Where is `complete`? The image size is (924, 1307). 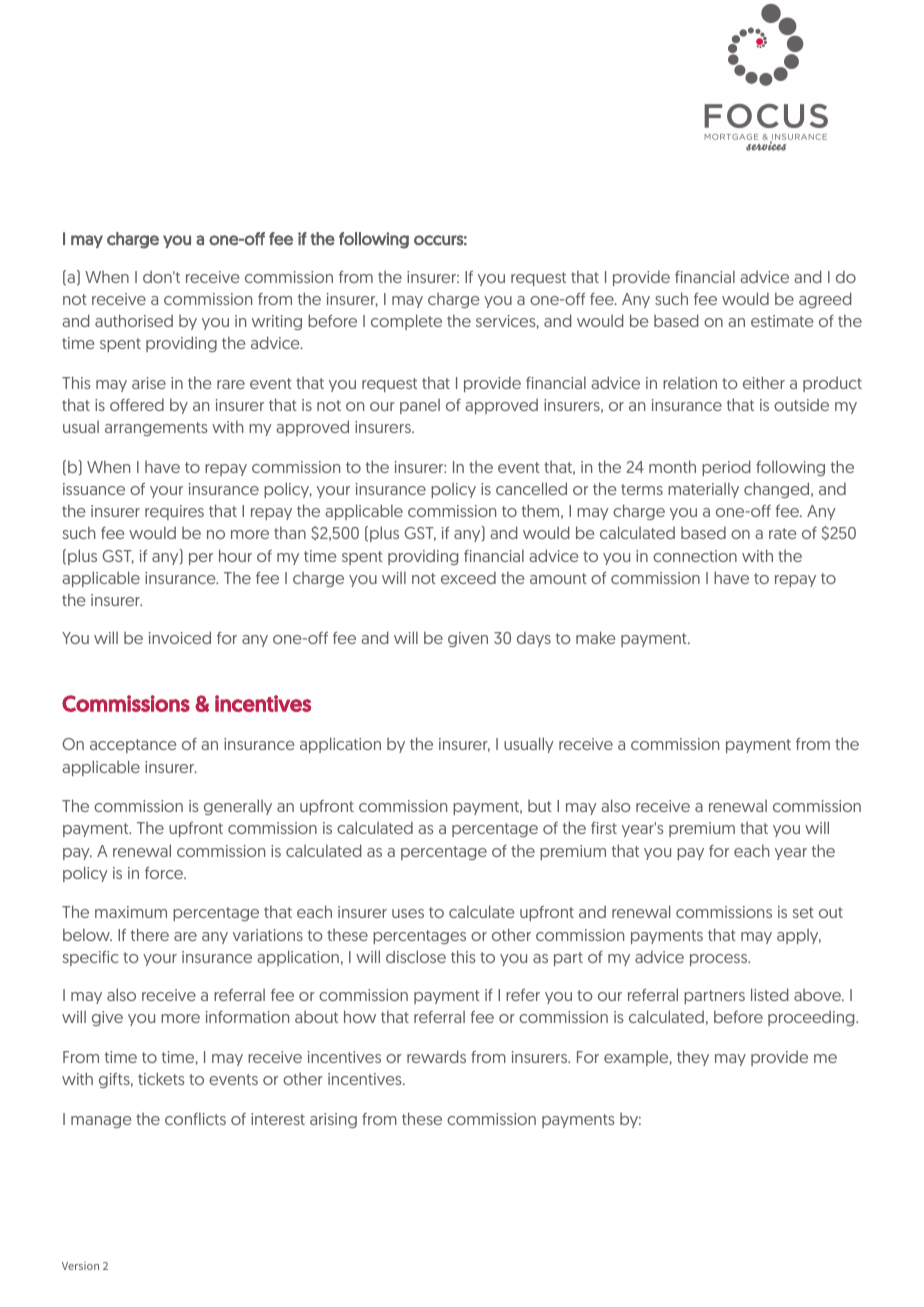
complete is located at coordinates (406, 322).
